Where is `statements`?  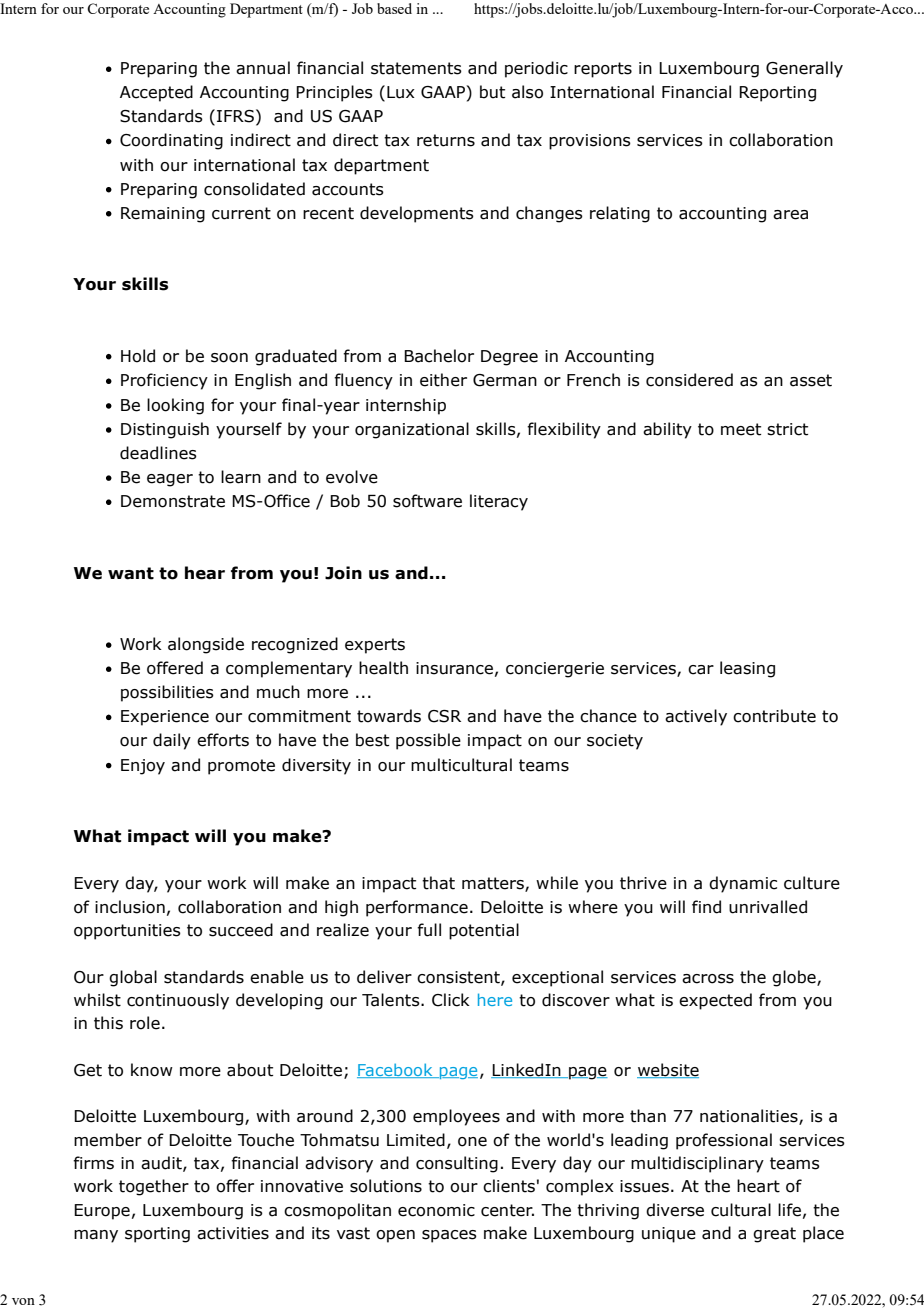 statements is located at coordinates (416, 68).
